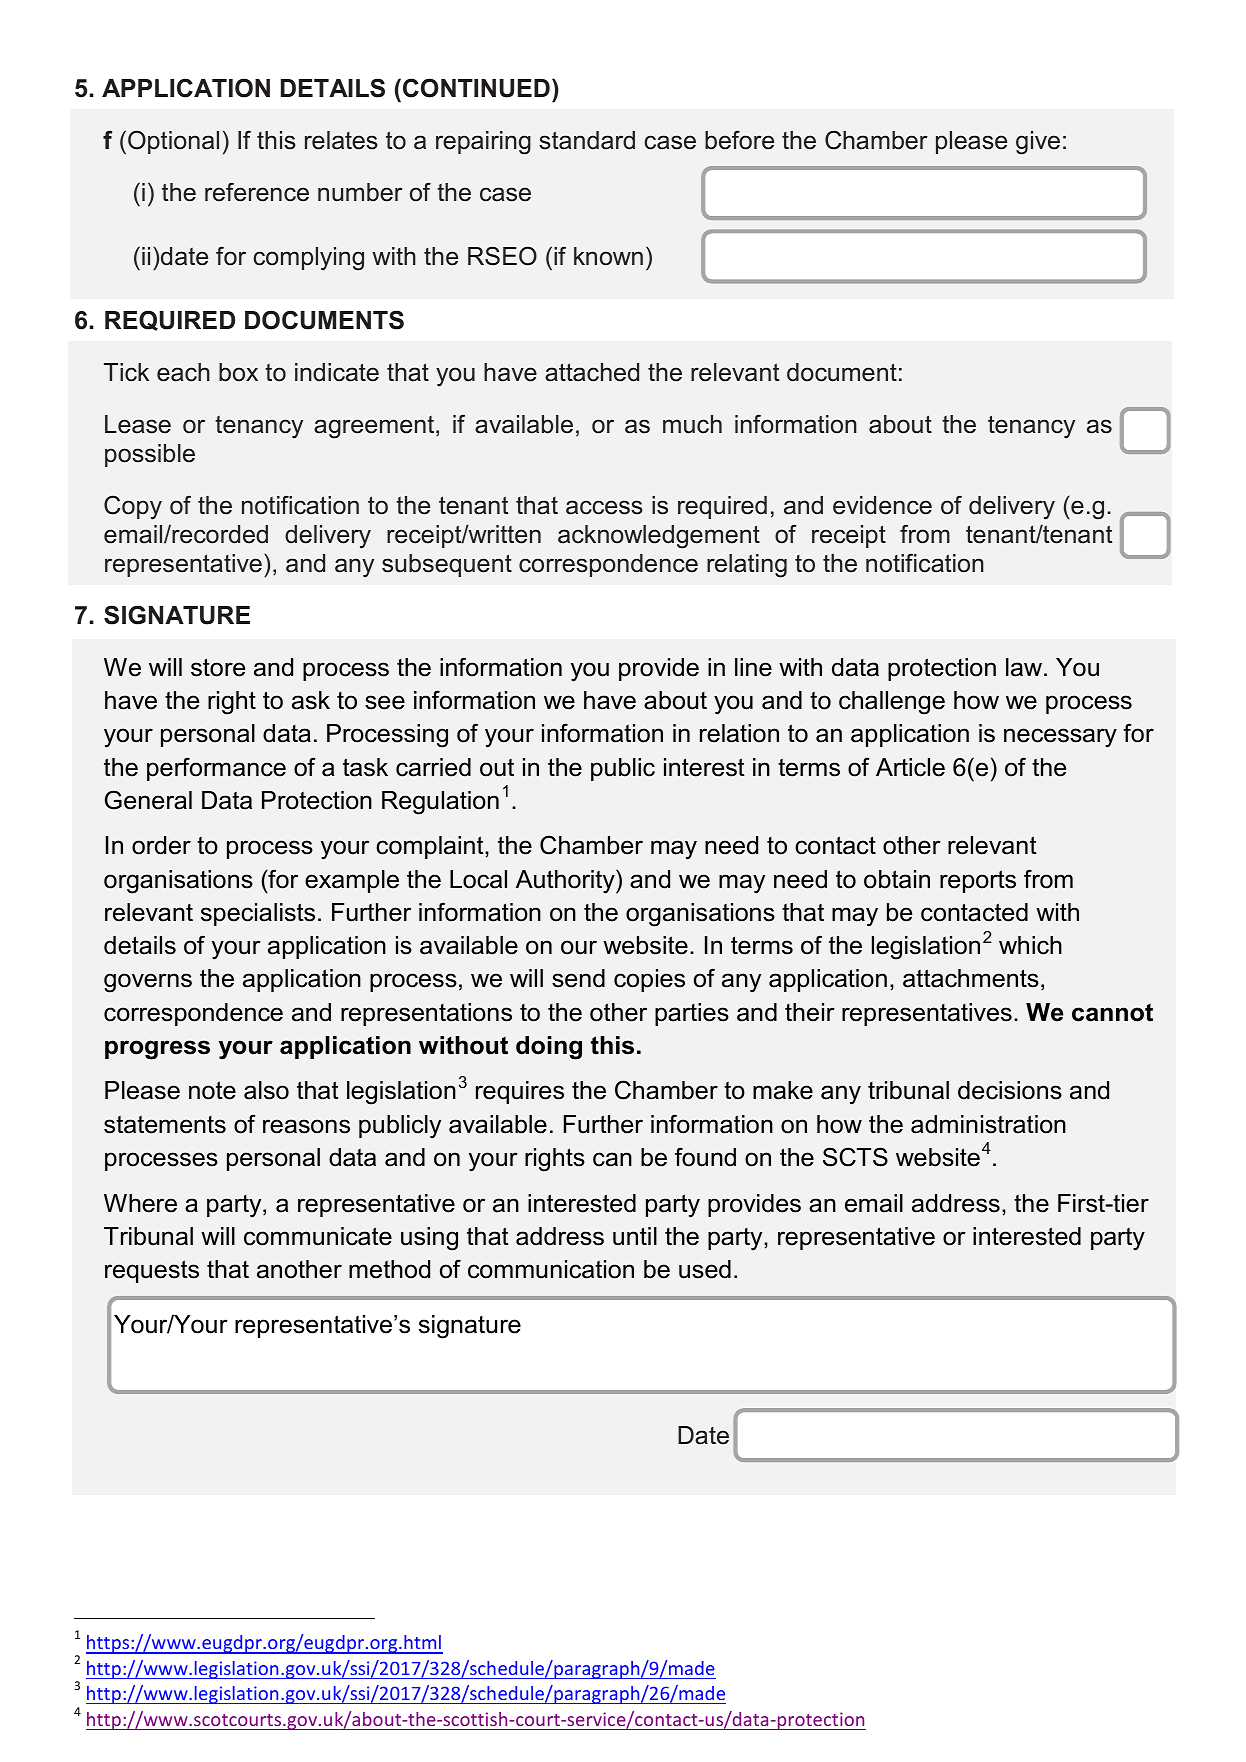 The height and width of the screenshot is (1762, 1246). I want to click on reports, so click(978, 881).
